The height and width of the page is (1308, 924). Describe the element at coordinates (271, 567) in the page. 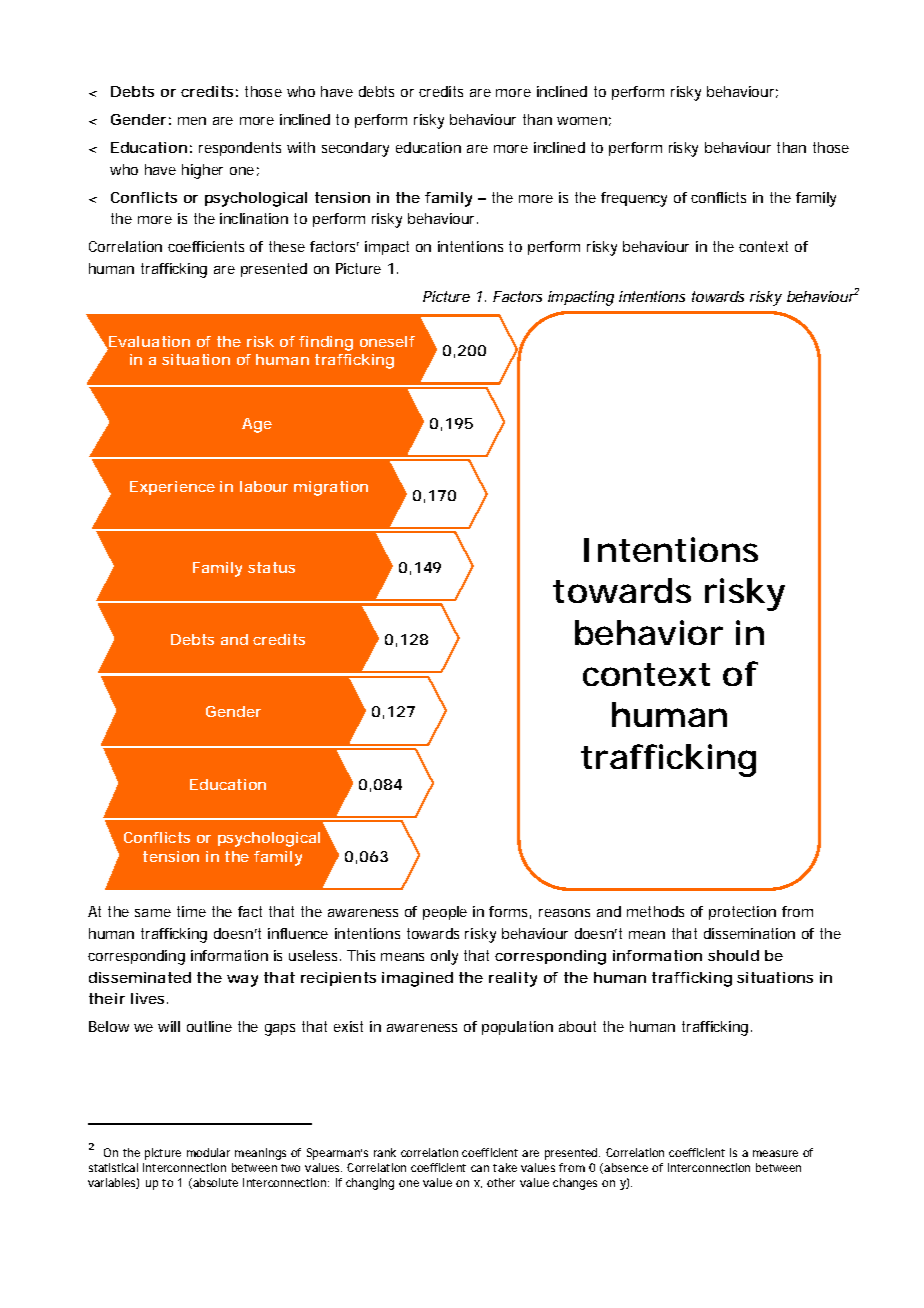

I see `status` at that location.
